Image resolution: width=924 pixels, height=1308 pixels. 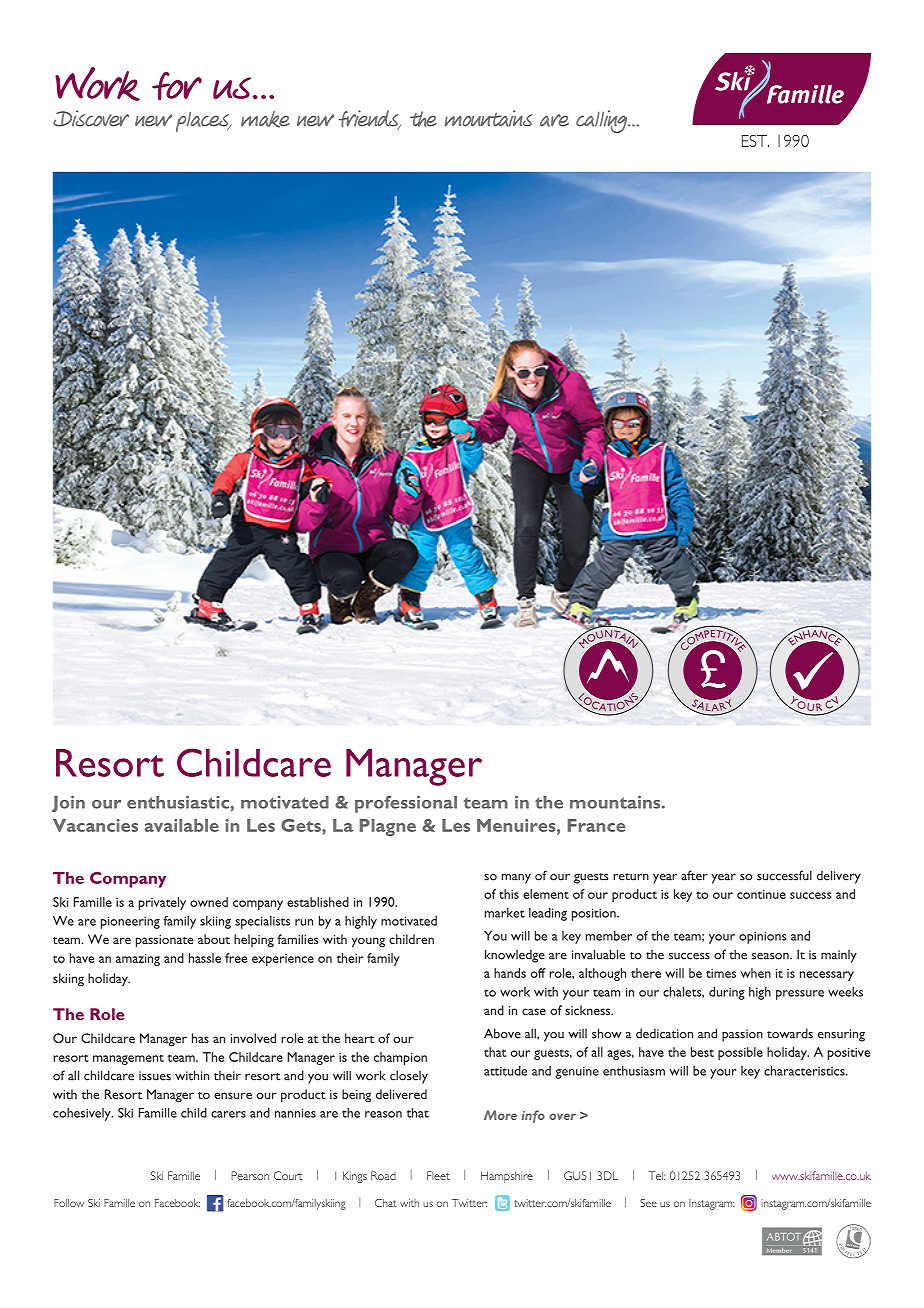 What do you see at coordinates (505, 1071) in the page?
I see `attitude` at bounding box center [505, 1071].
